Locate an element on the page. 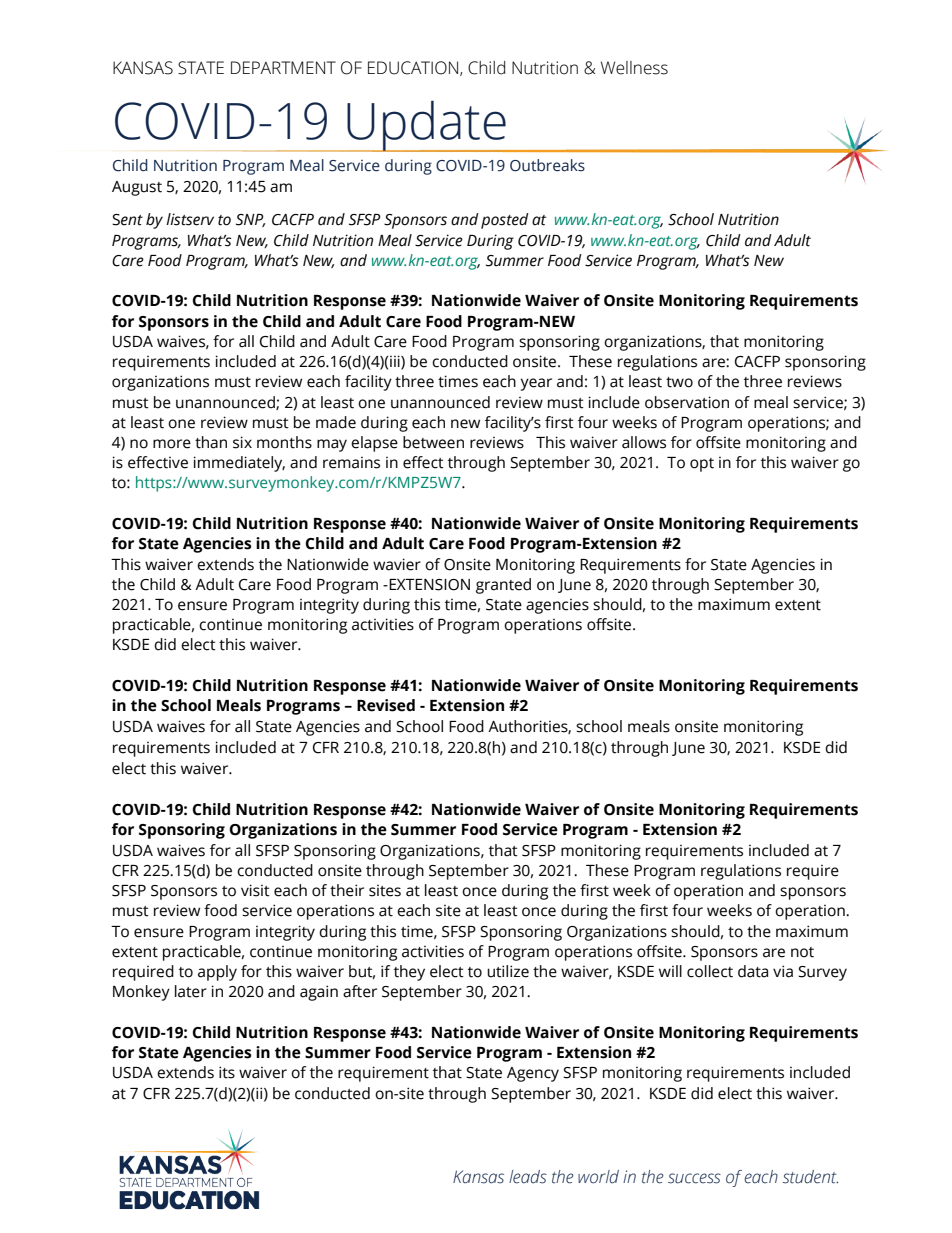  success is located at coordinates (694, 1178).
